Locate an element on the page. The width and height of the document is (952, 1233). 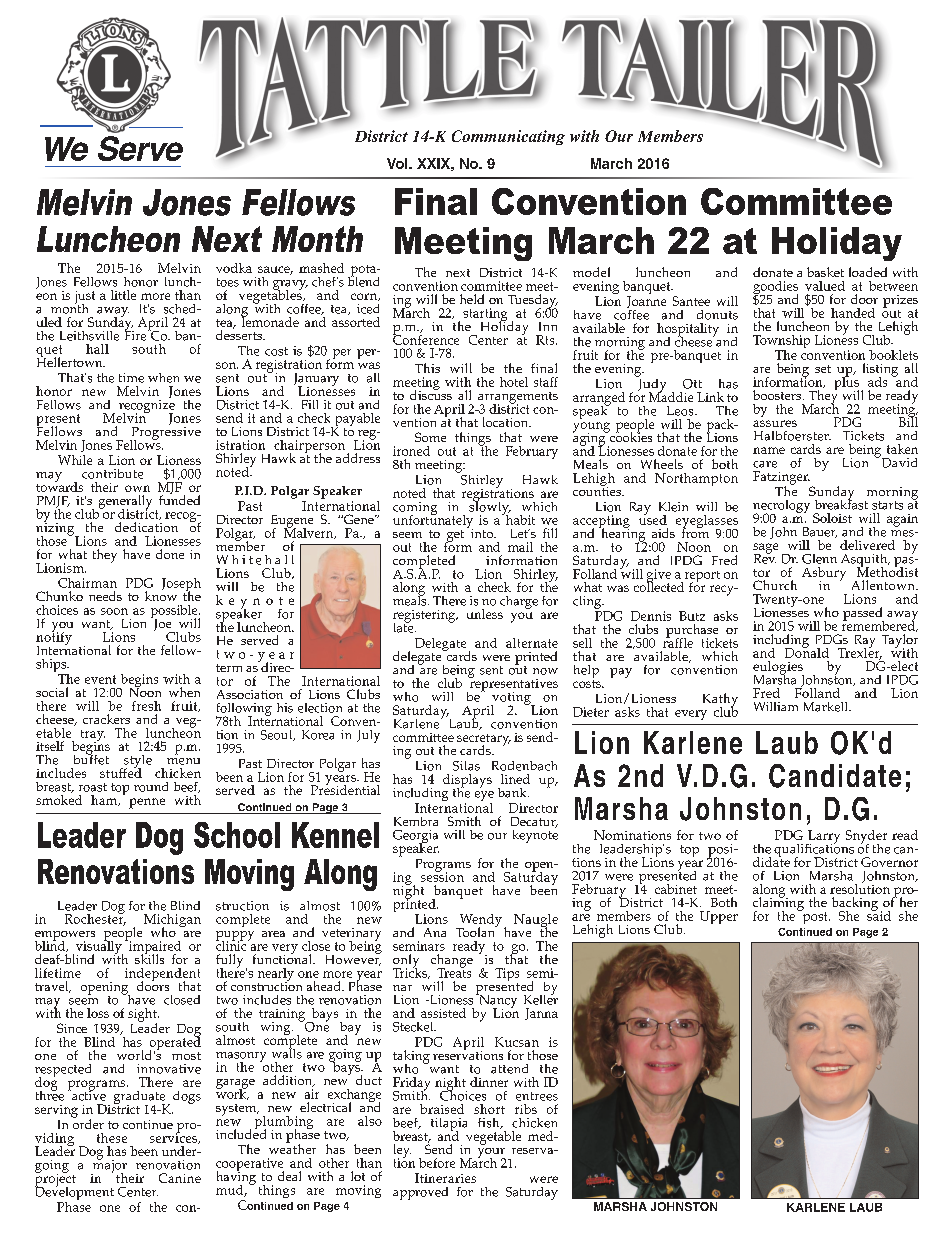
Progressive is located at coordinates (165, 433).
